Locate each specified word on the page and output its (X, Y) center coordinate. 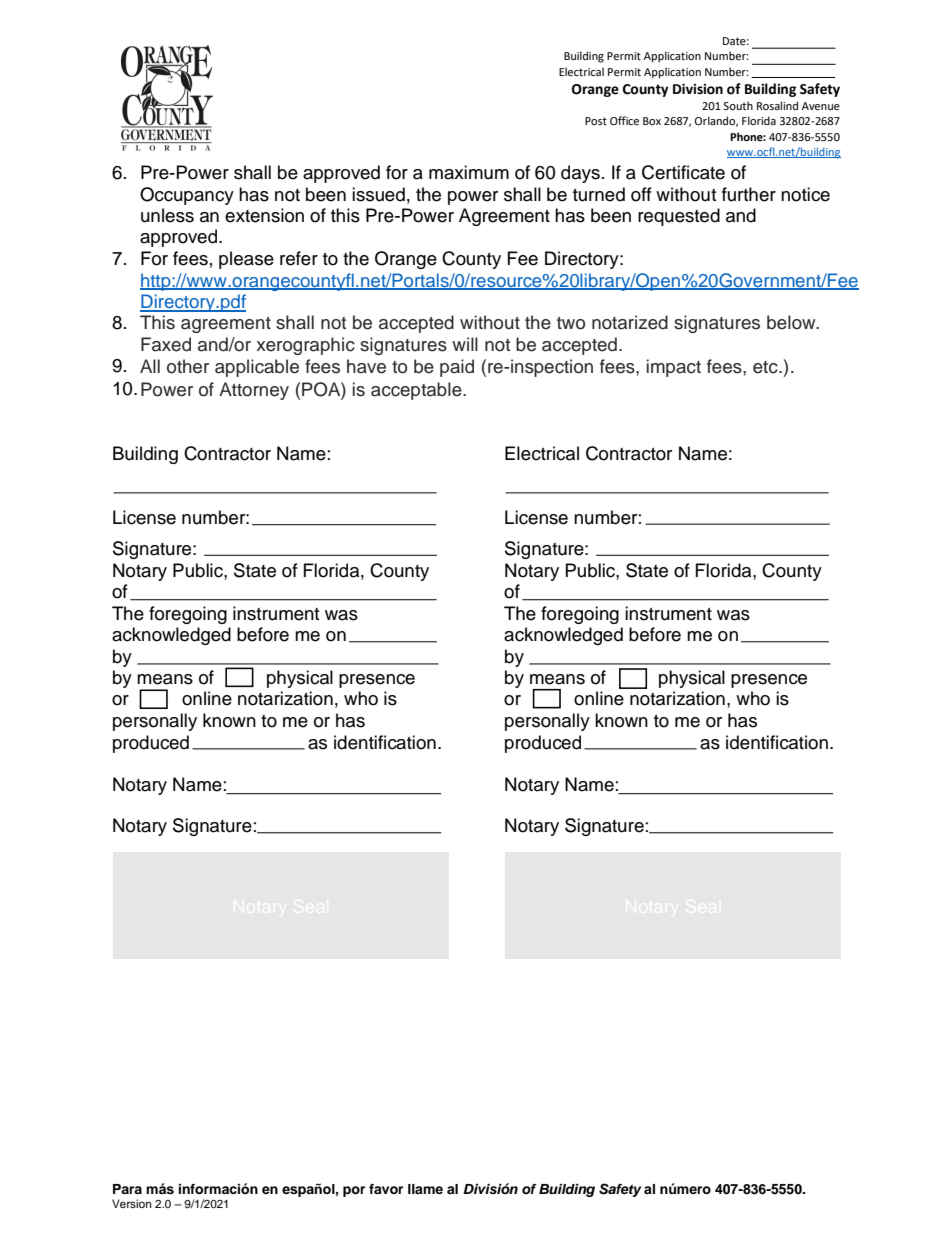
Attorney (254, 391)
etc (766, 367)
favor (386, 1189)
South (738, 105)
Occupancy (187, 196)
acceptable (417, 391)
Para (127, 1189)
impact (674, 368)
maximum (469, 172)
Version (131, 1203)
